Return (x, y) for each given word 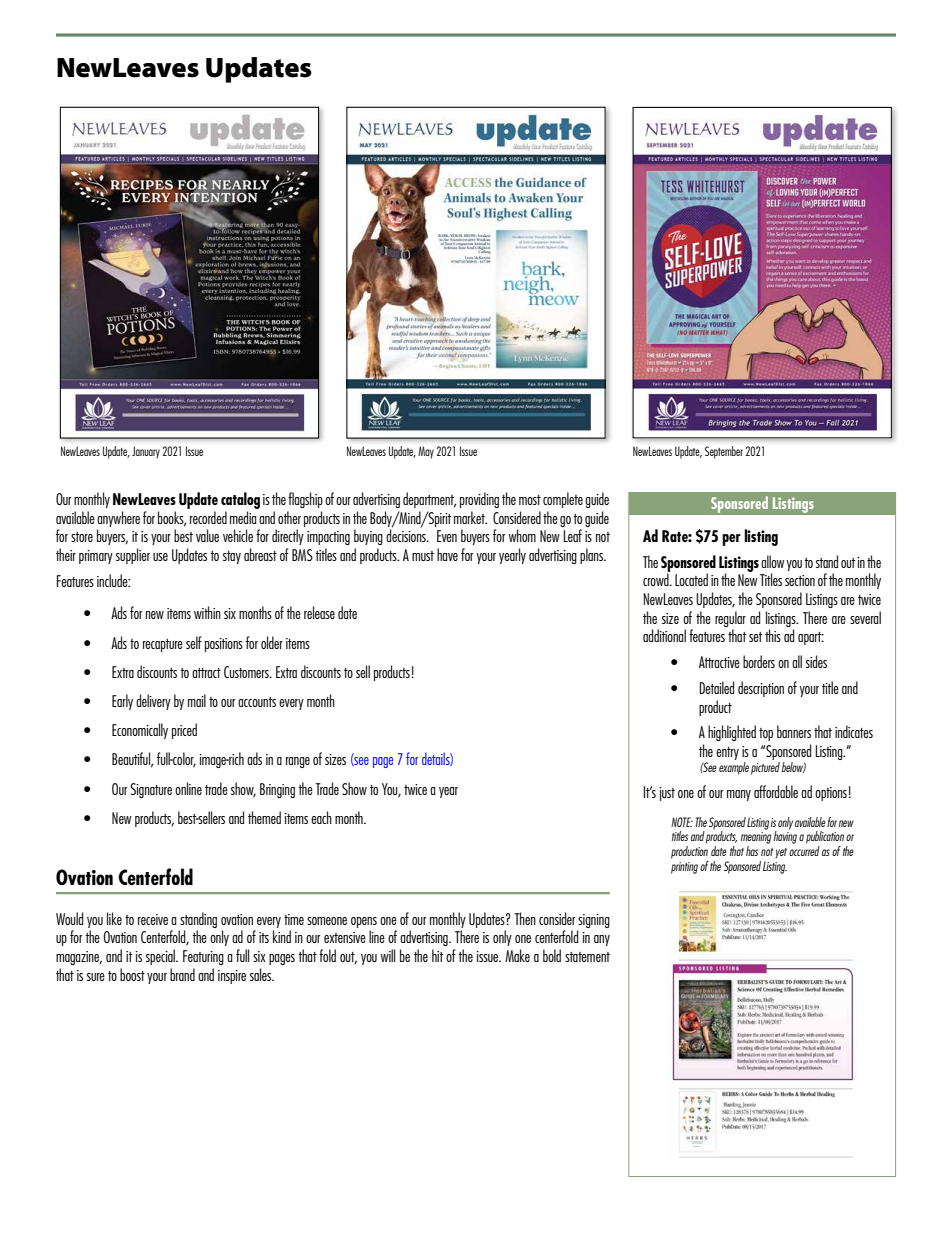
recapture (163, 645)
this (773, 635)
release (319, 612)
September (724, 452)
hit (438, 955)
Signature (151, 790)
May (426, 452)
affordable (776, 791)
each (321, 817)
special (161, 957)
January (146, 452)
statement (587, 957)
